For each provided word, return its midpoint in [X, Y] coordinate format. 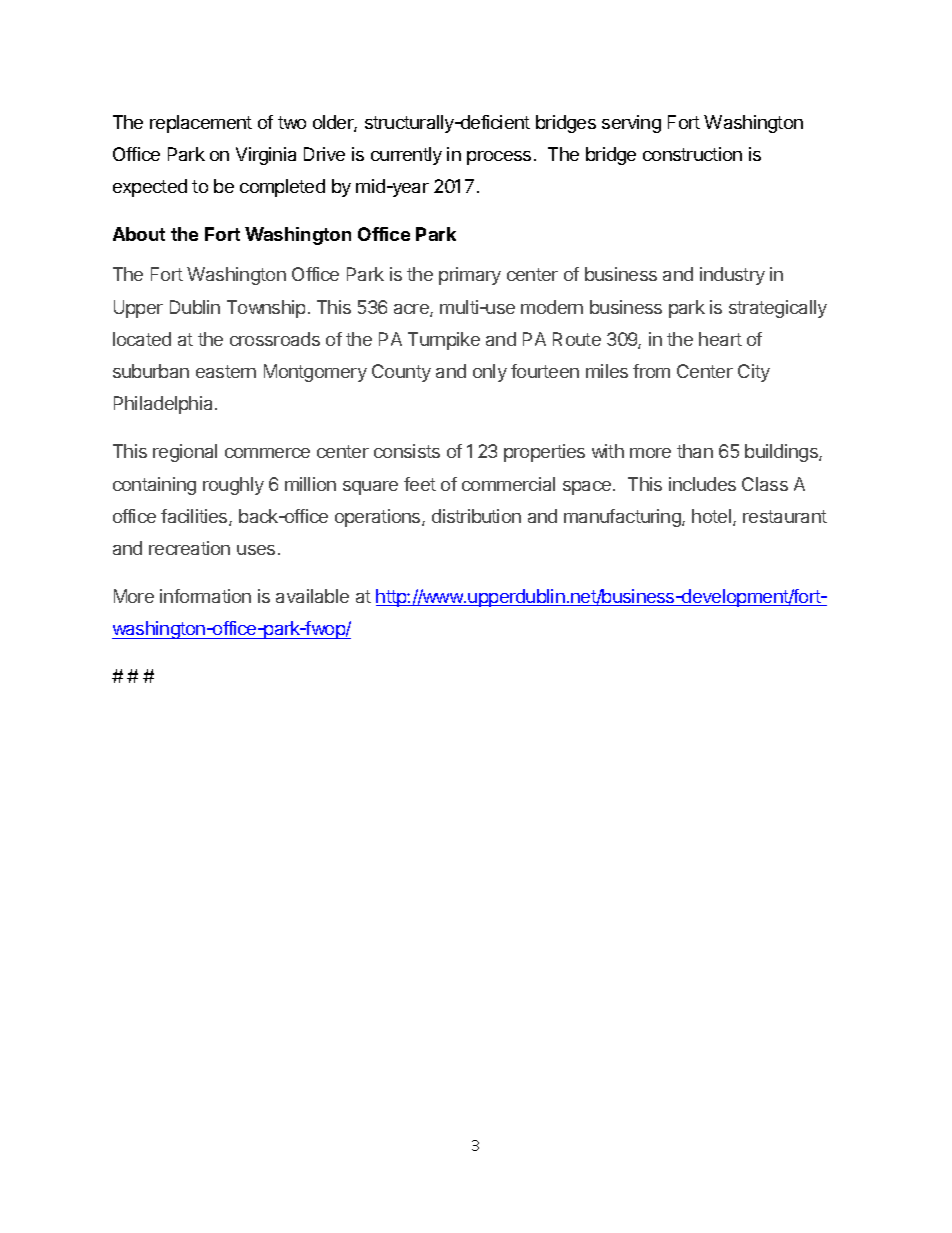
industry [732, 276]
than [695, 451]
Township [266, 309]
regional [185, 453]
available [312, 596]
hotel [713, 517]
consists [407, 451]
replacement [201, 124]
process [499, 158]
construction [692, 154]
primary [470, 276]
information [205, 596]
